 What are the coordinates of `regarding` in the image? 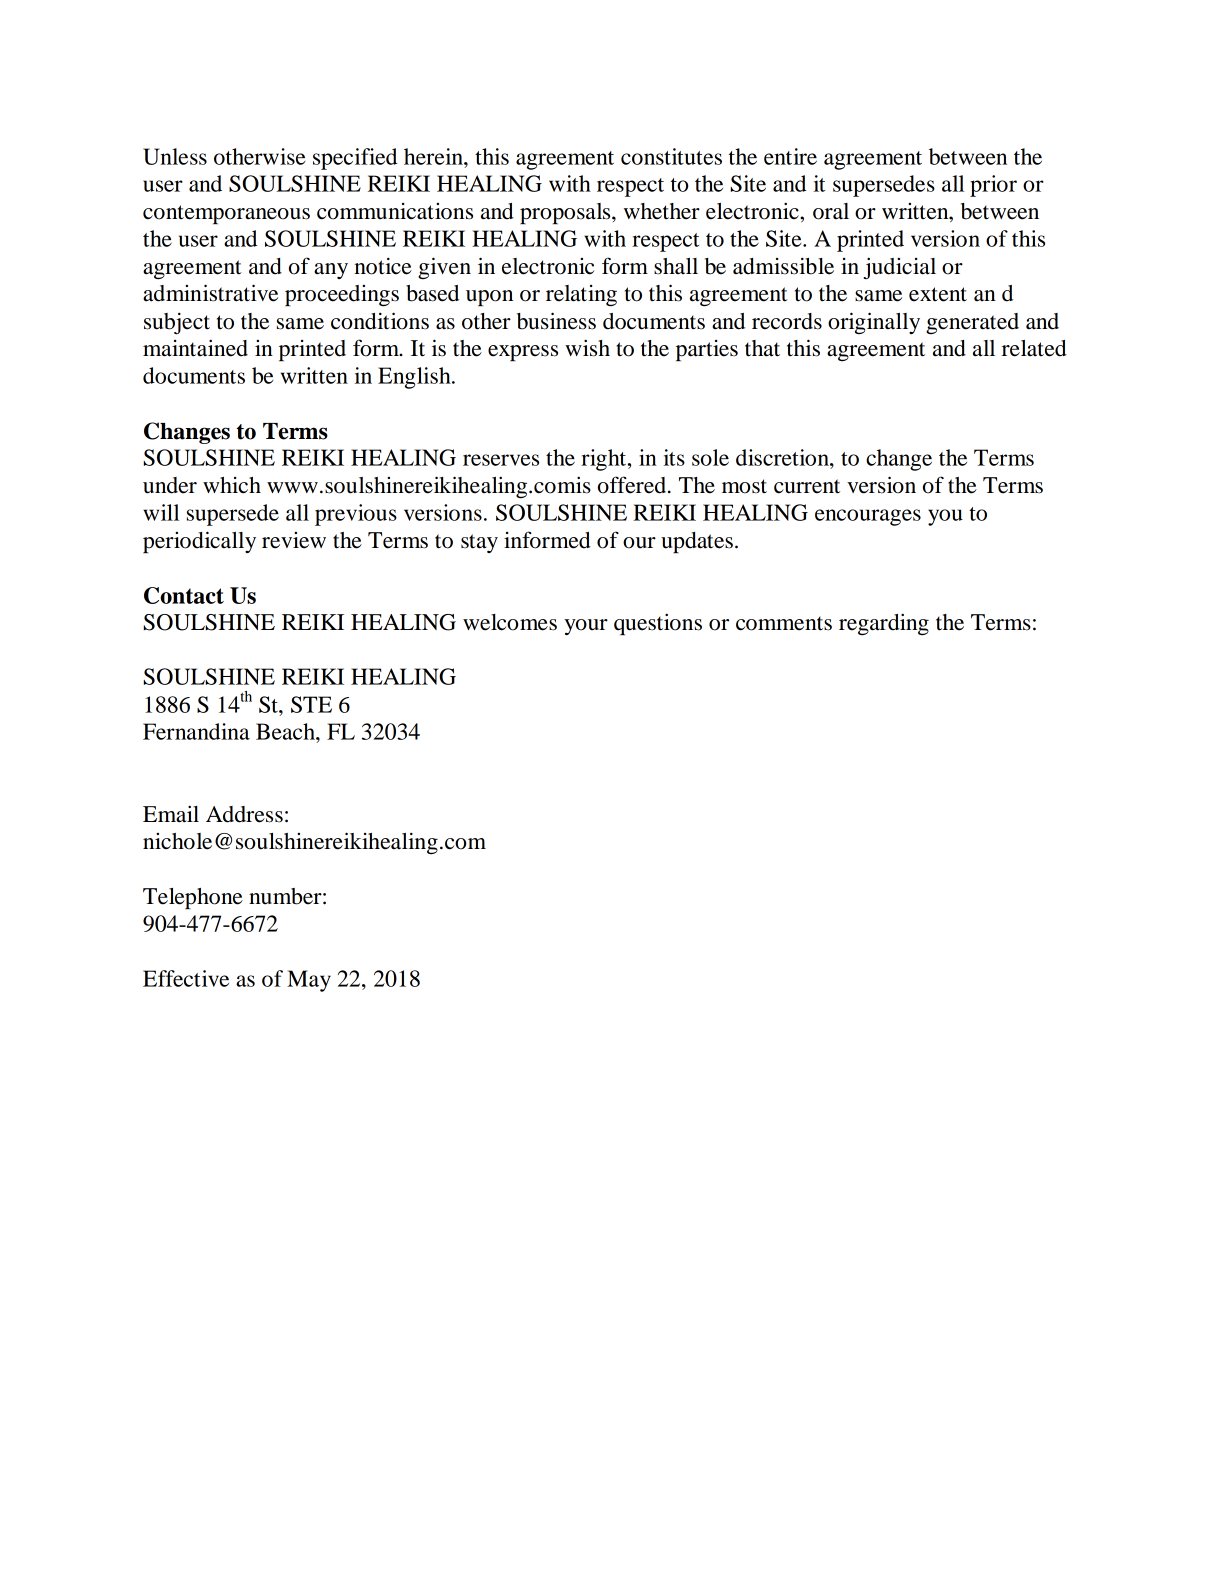 It's located at (884, 624).
